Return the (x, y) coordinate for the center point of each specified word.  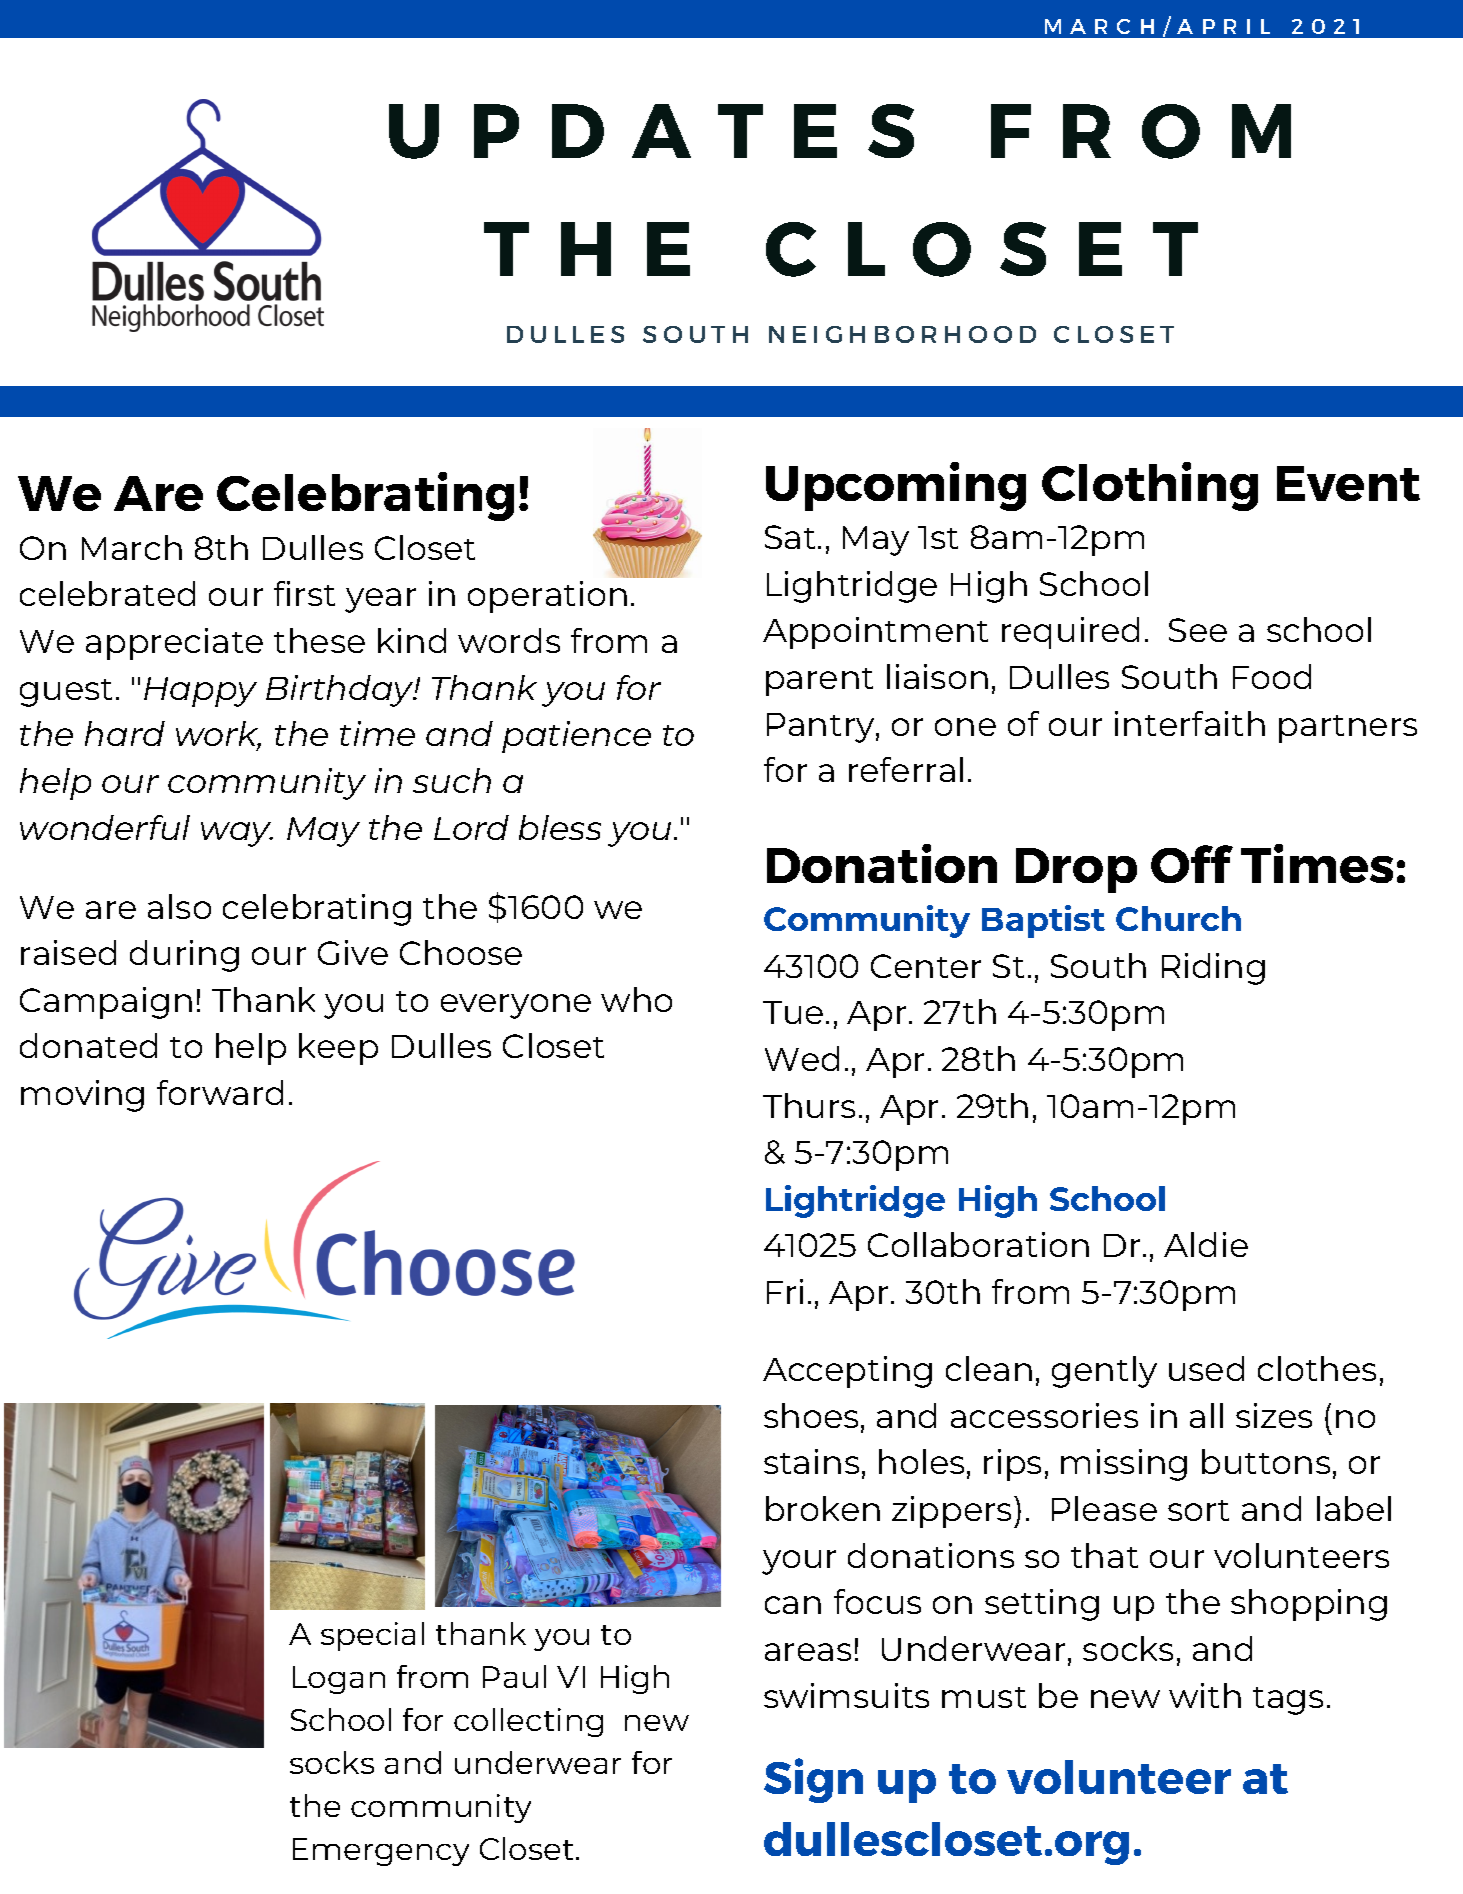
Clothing (1150, 486)
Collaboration (978, 1244)
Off (1192, 864)
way (237, 834)
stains (811, 1461)
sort (1198, 1510)
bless (560, 827)
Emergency (381, 1852)
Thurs (809, 1105)
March (132, 547)
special (372, 1636)
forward (220, 1092)
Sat (790, 537)
